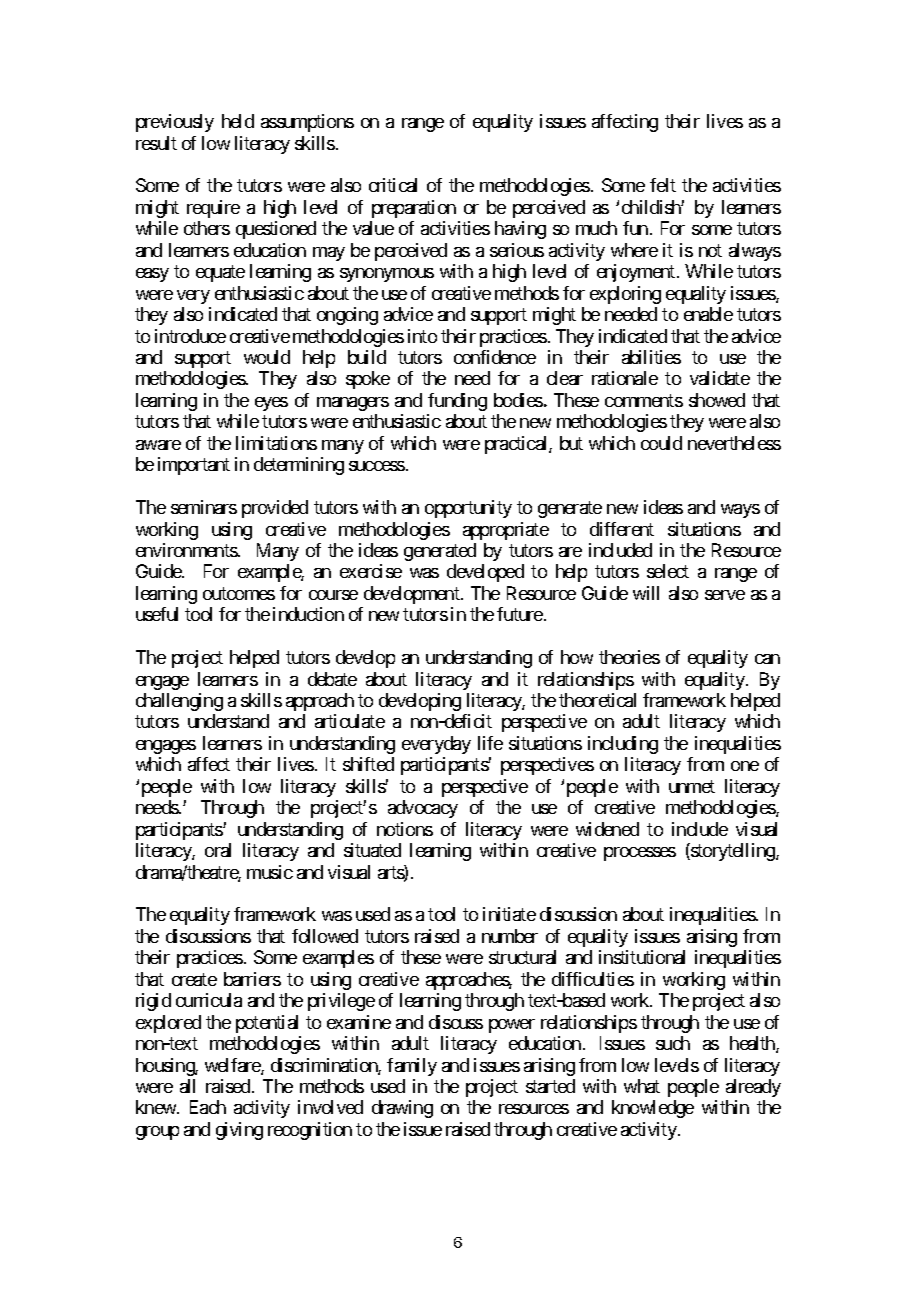 The width and height of the screenshot is (924, 1308). I want to click on felt, so click(663, 185).
